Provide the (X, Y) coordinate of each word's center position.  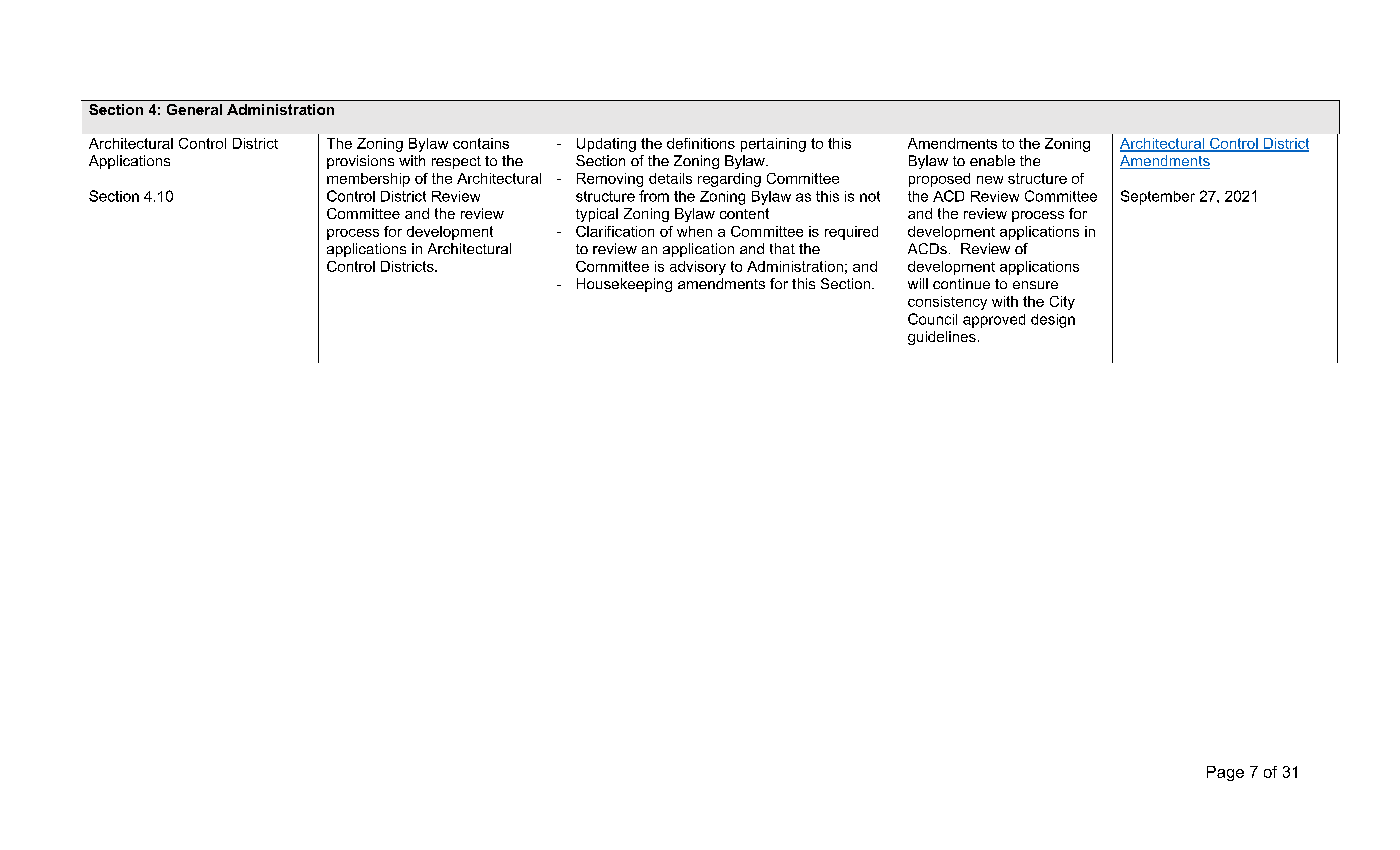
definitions (701, 143)
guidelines (942, 338)
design (1053, 321)
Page (1225, 773)
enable (992, 160)
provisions (360, 162)
